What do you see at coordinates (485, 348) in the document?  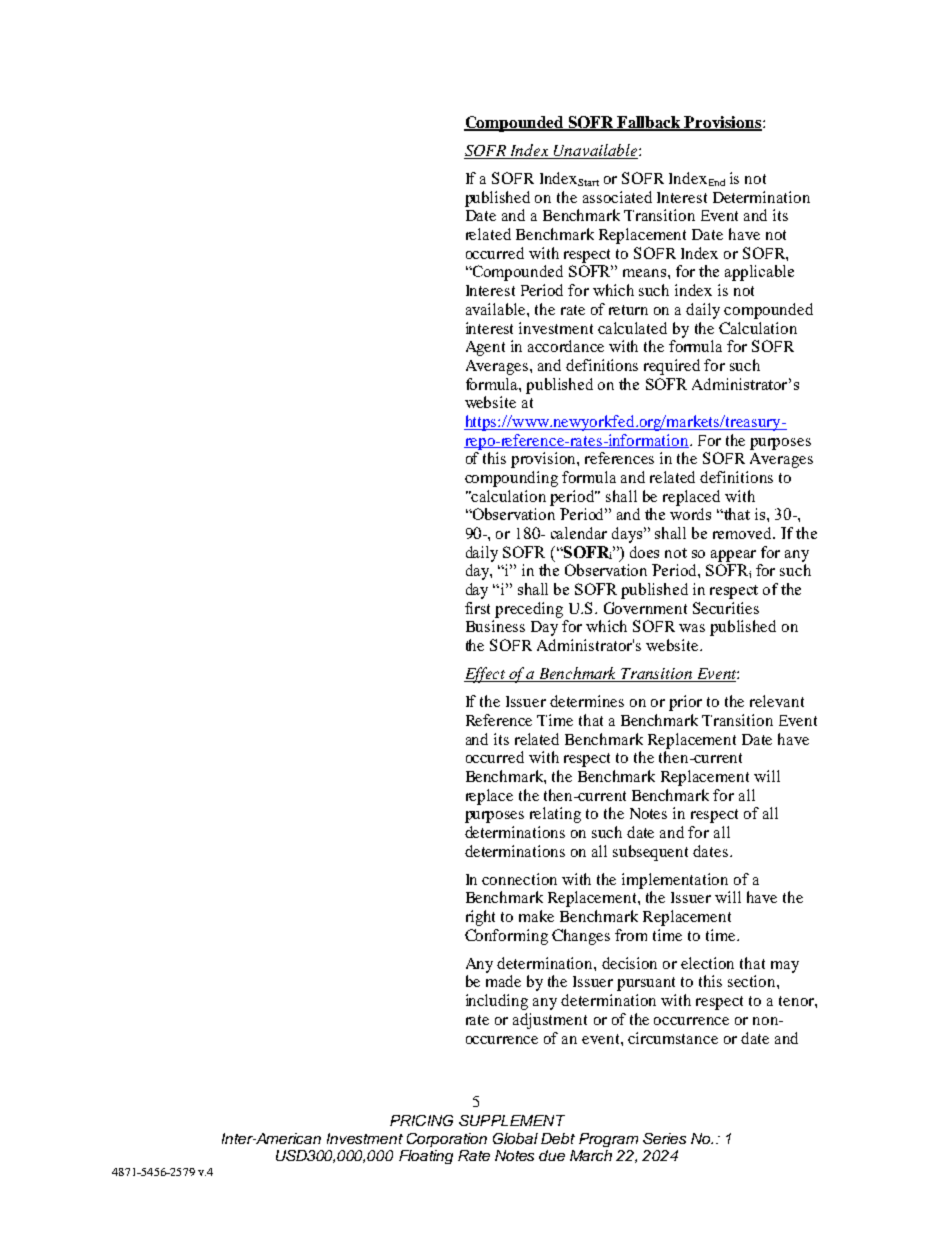 I see `Agent` at bounding box center [485, 348].
